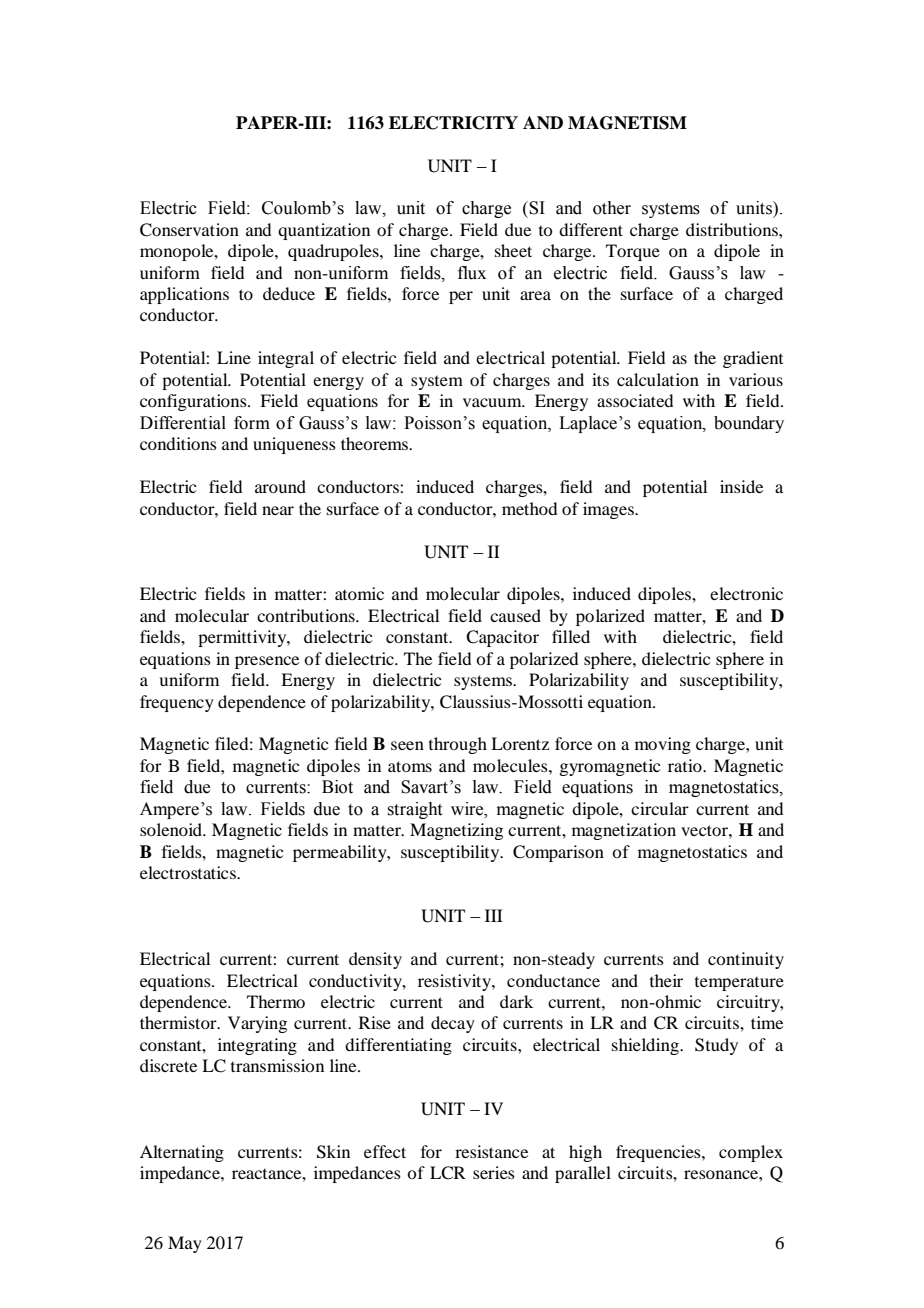 The height and width of the document is (1308, 924). I want to click on May, so click(185, 1244).
